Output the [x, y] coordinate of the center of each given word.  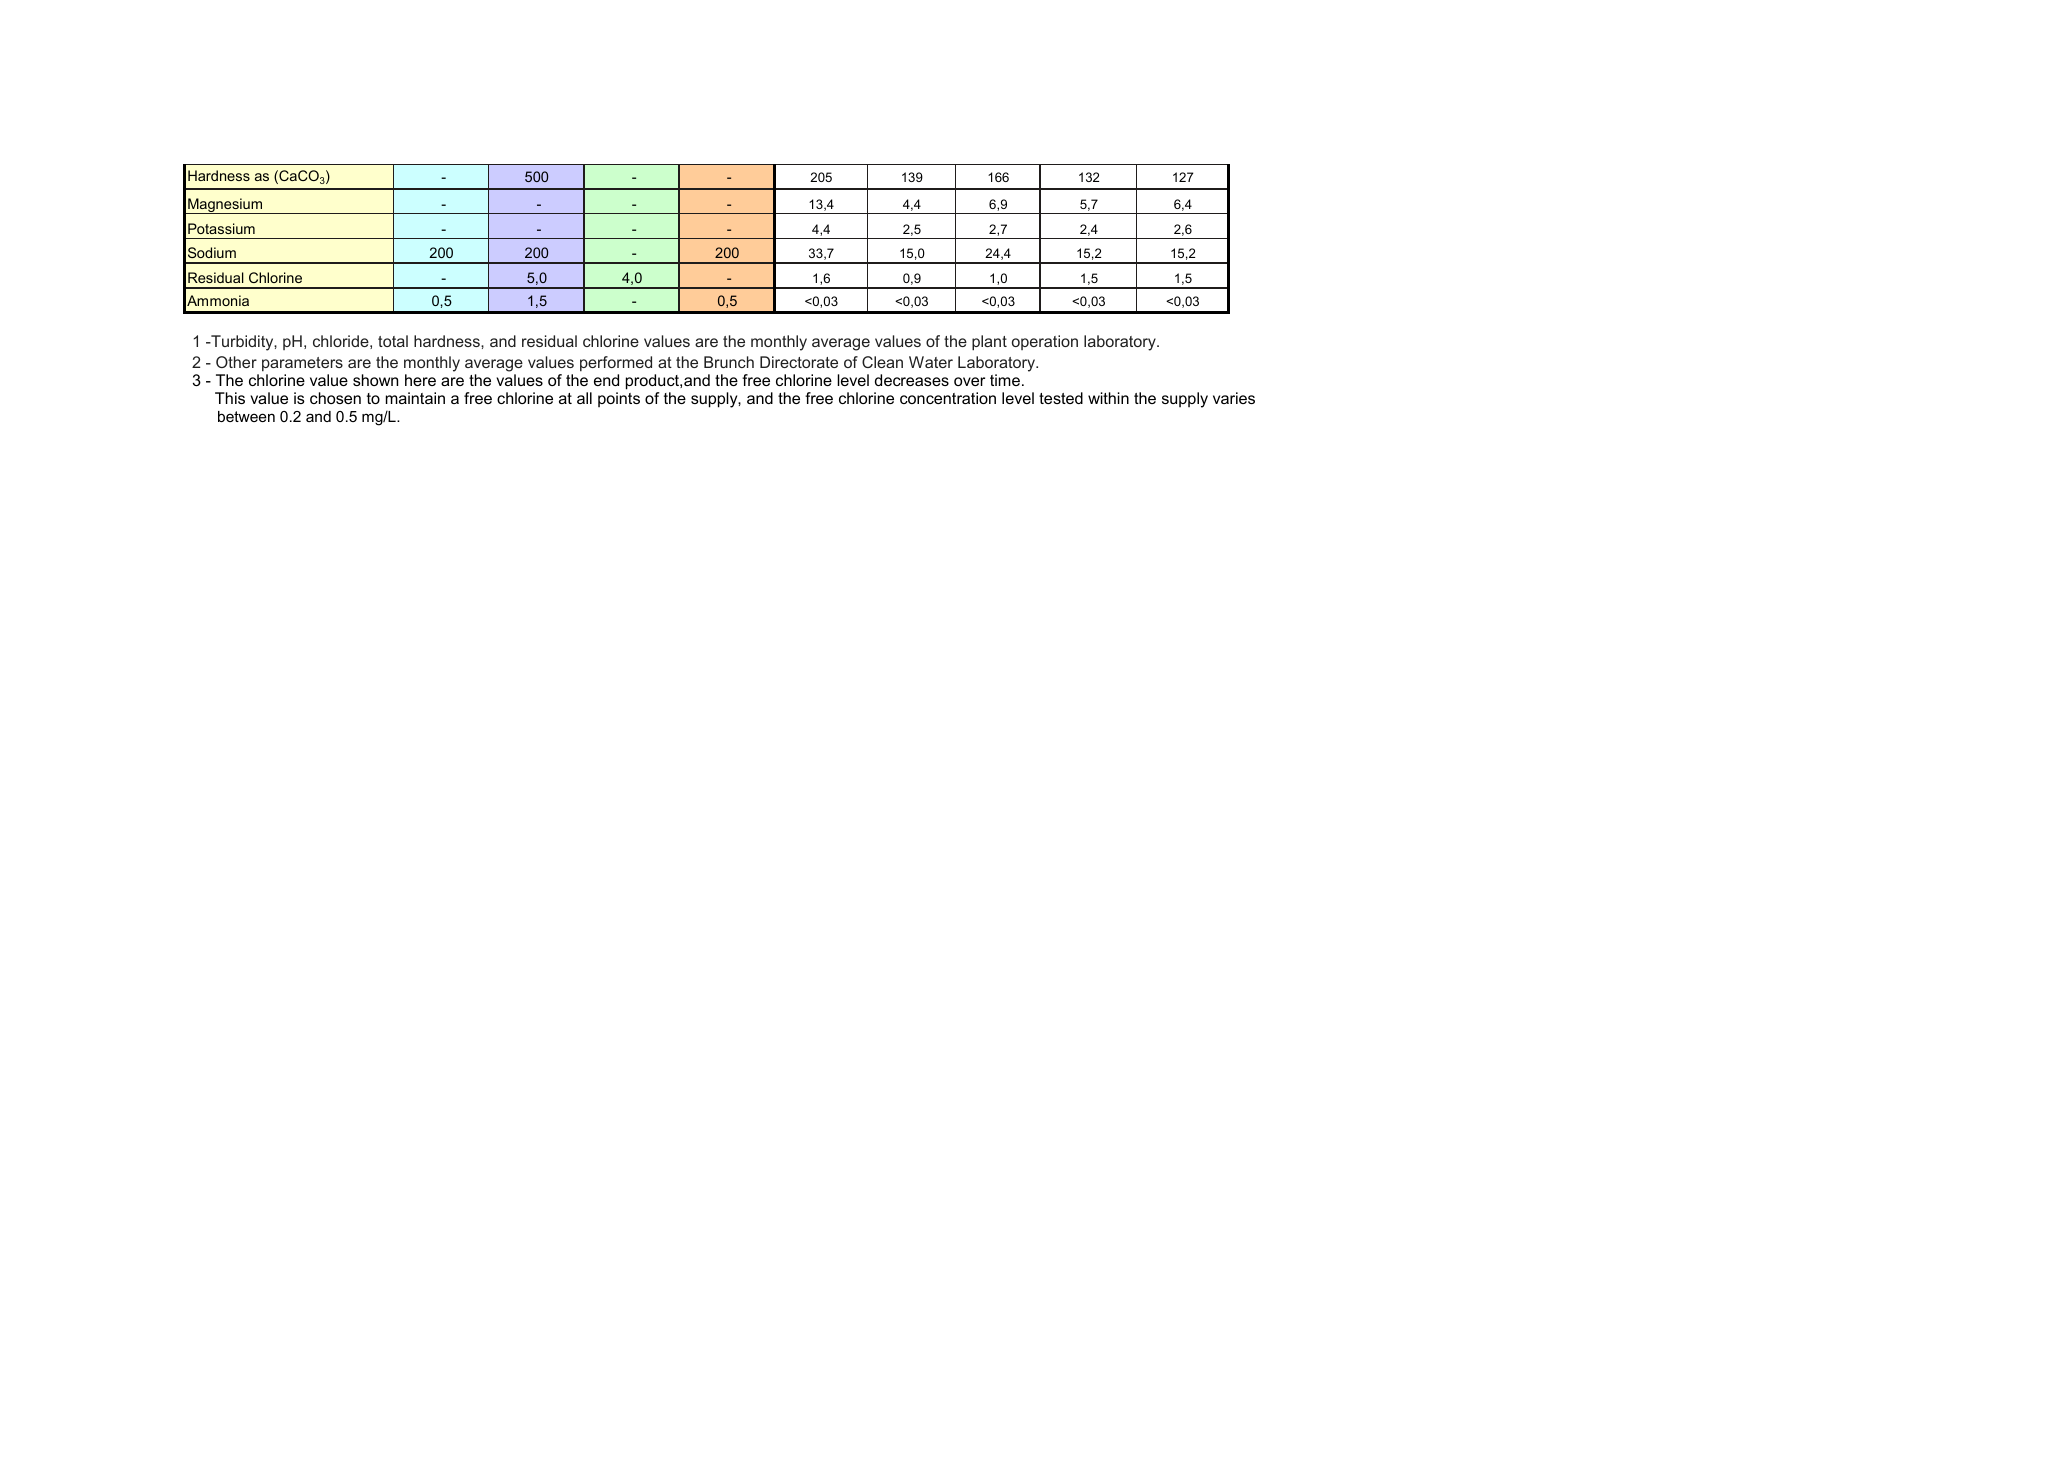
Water [931, 362]
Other [236, 362]
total [393, 341]
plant [989, 343]
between [246, 416]
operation [1045, 342]
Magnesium [225, 206]
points [619, 399]
